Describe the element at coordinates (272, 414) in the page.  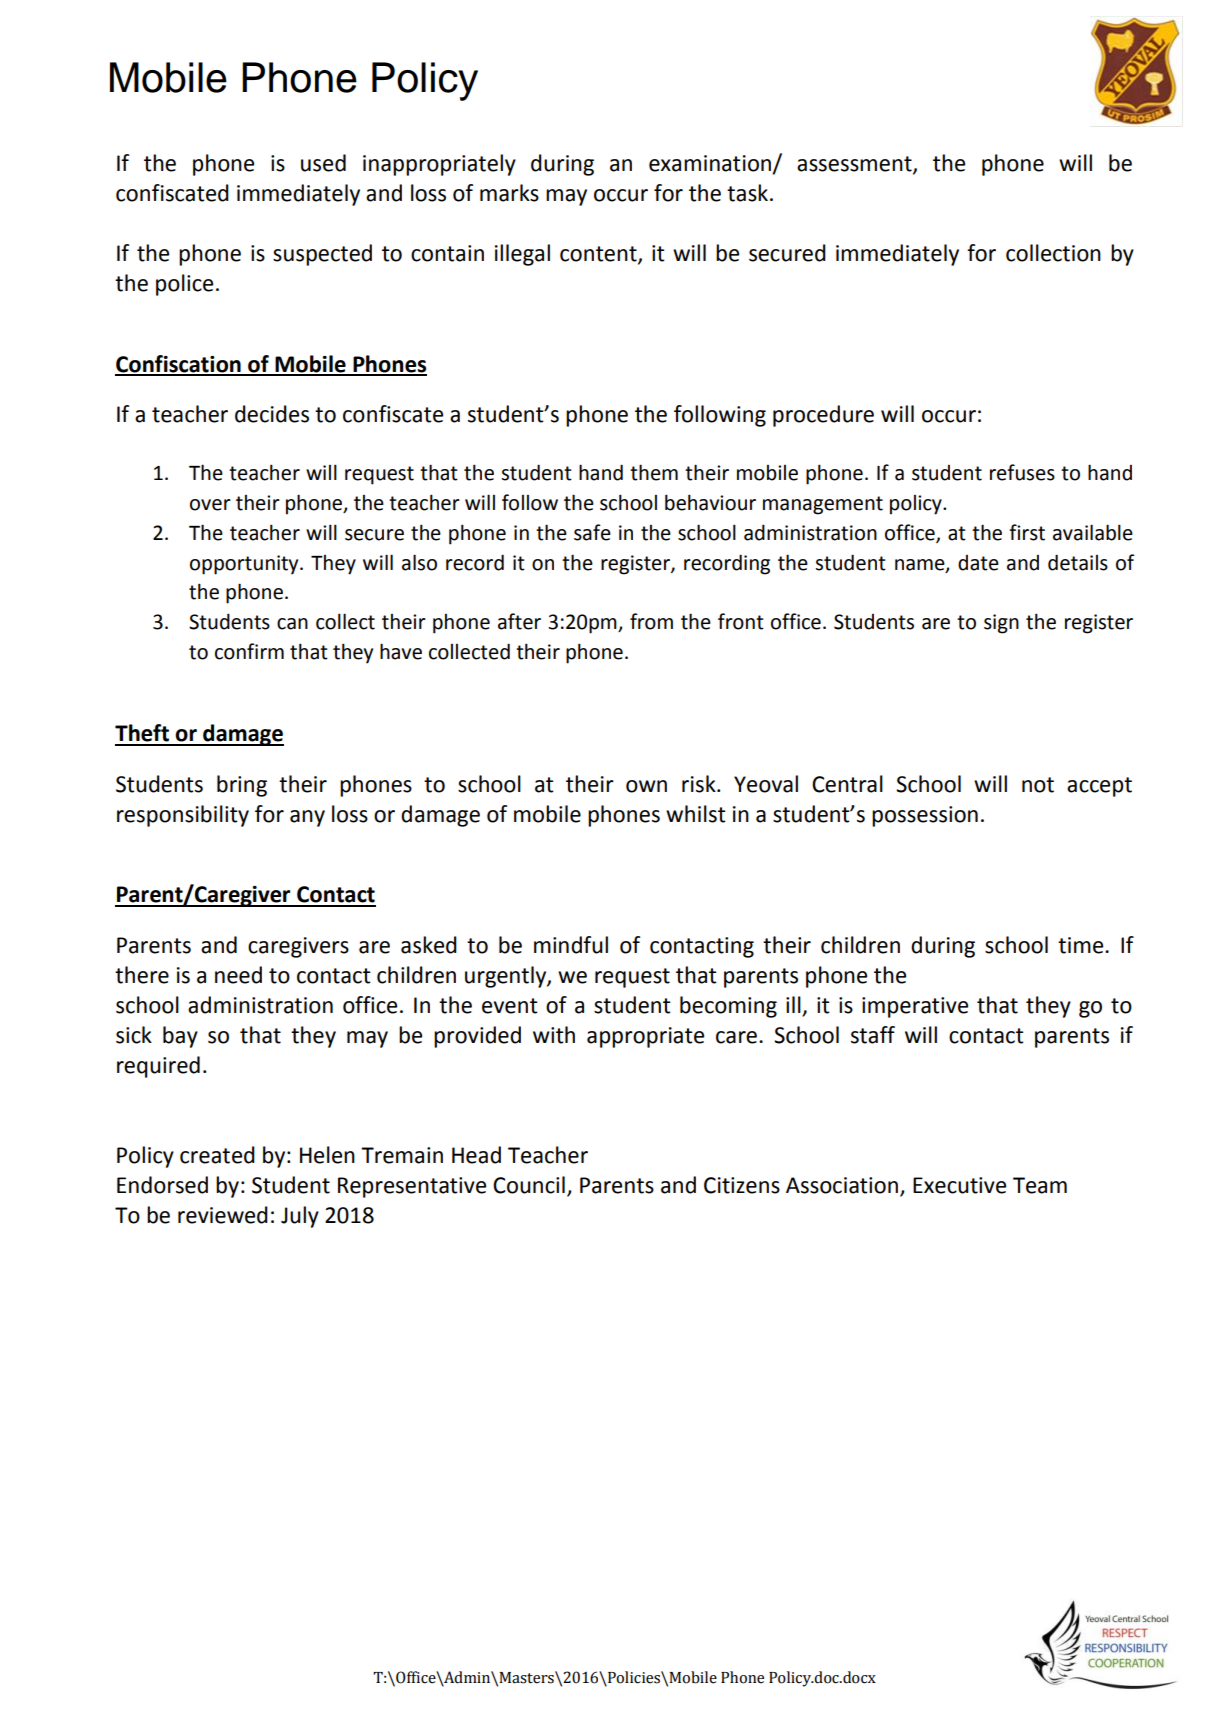
I see `decides` at that location.
